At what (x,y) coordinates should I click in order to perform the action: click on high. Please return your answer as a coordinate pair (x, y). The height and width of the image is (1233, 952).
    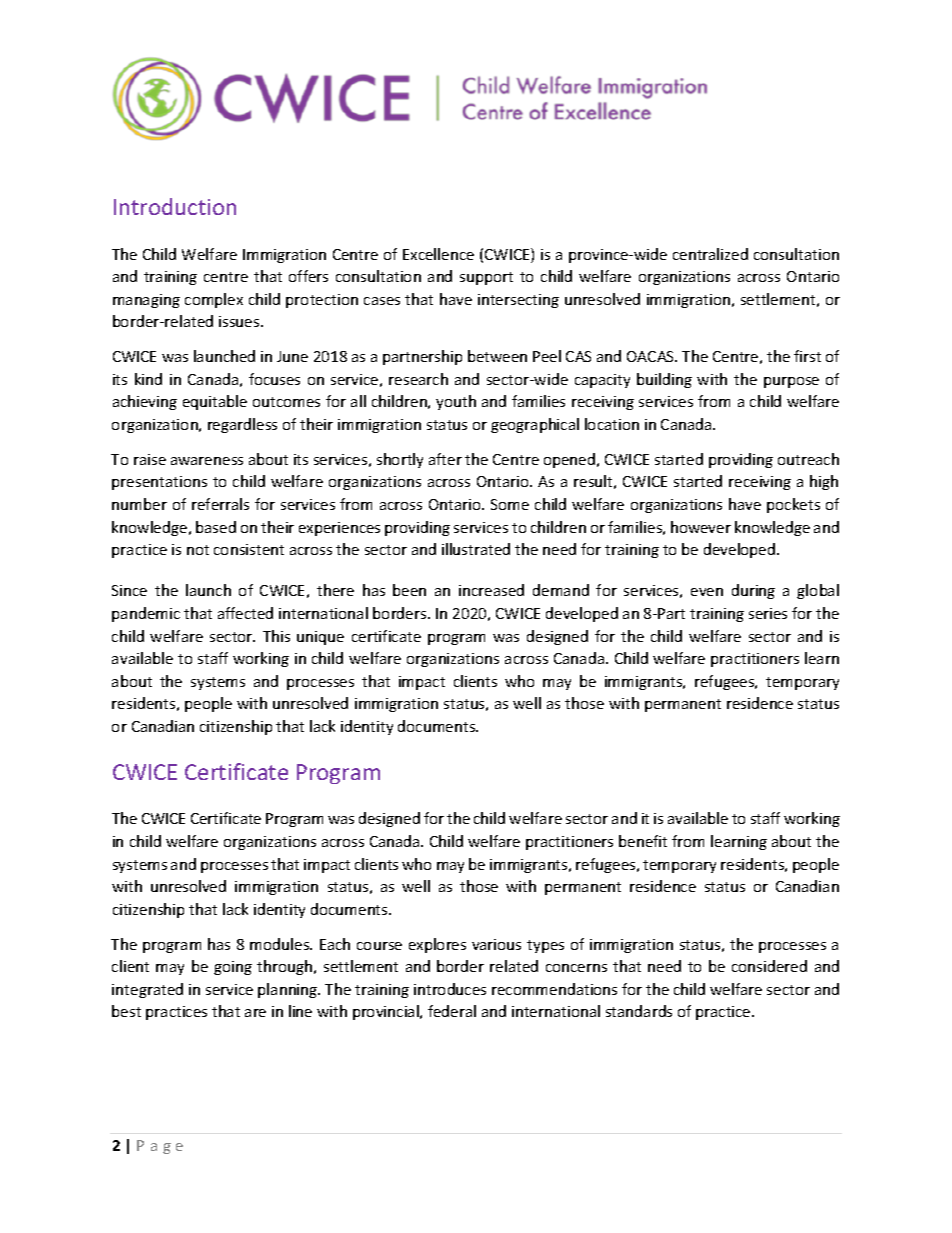
    Looking at the image, I should click on (824, 482).
